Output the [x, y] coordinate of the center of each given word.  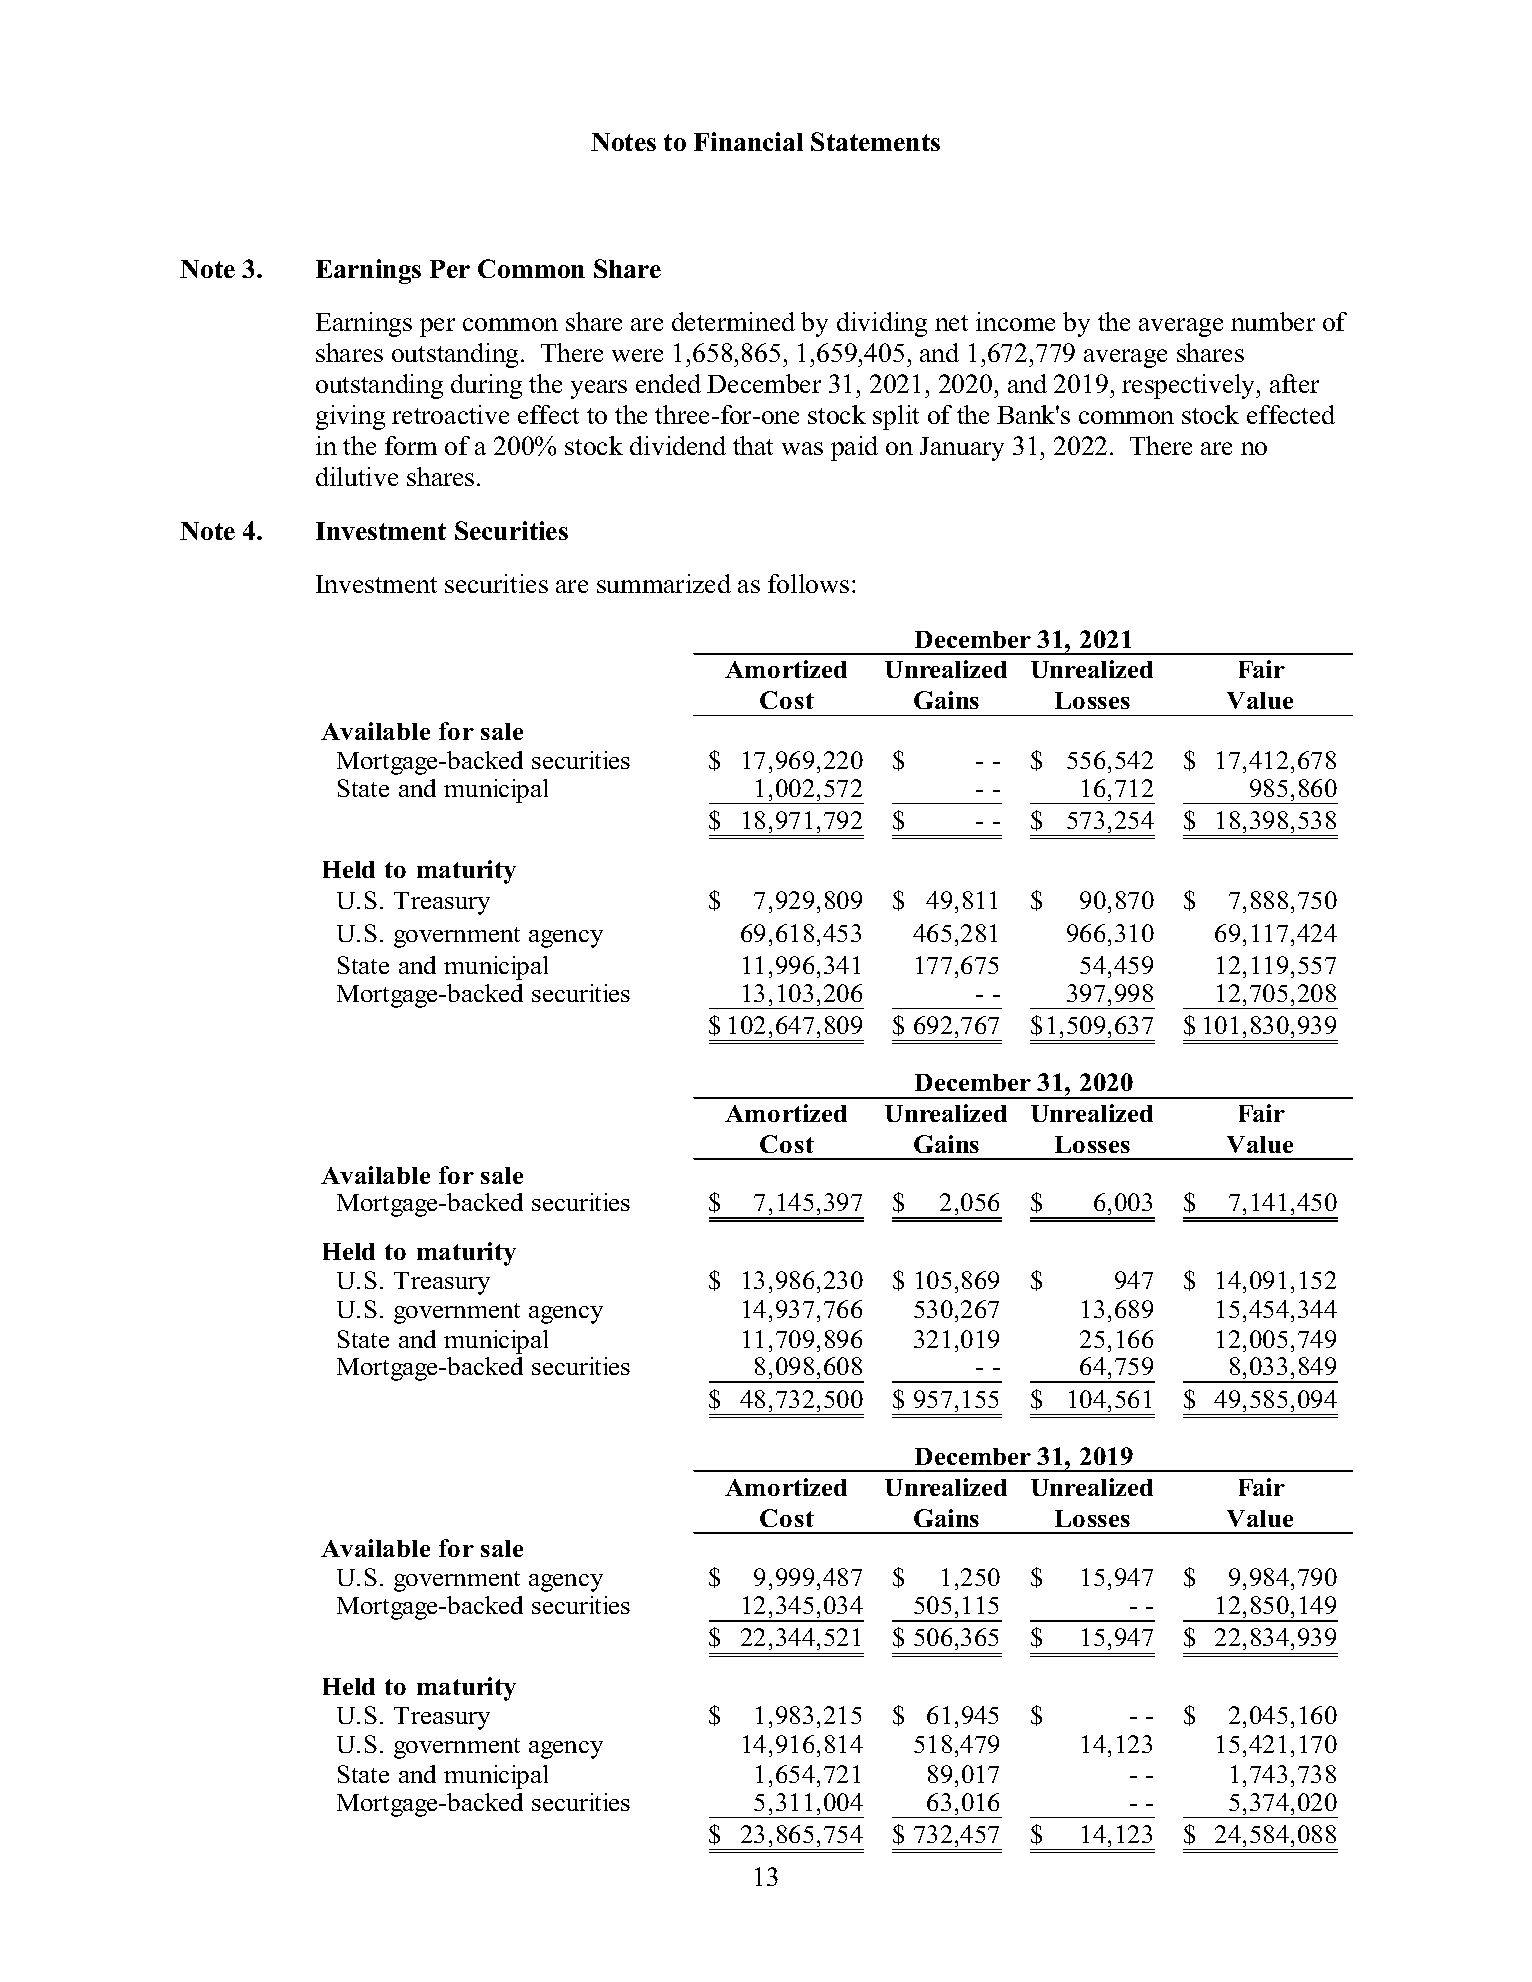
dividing [882, 324]
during [486, 386]
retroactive [450, 414]
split [896, 417]
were [637, 355]
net [951, 323]
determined [733, 321]
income [1015, 321]
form [411, 445]
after [1294, 383]
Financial [748, 141]
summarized [664, 583]
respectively [1190, 386]
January [962, 449]
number [1273, 321]
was [802, 448]
